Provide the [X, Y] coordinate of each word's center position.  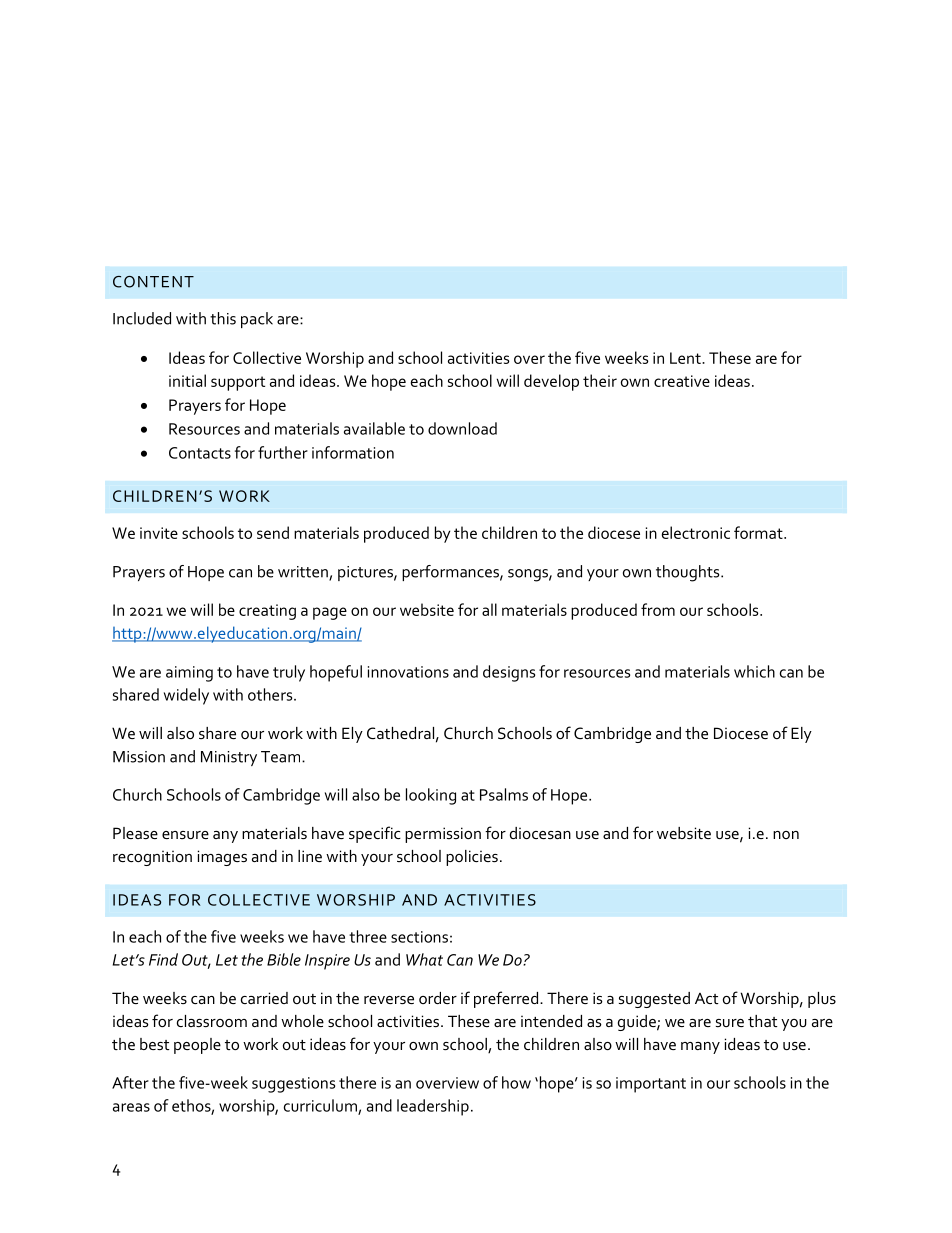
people [197, 1046]
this [223, 318]
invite [159, 533]
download [462, 428]
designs [509, 673]
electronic [696, 532]
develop [551, 382]
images [222, 858]
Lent [686, 358]
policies [472, 858]
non [786, 835]
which [754, 671]
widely [186, 696]
